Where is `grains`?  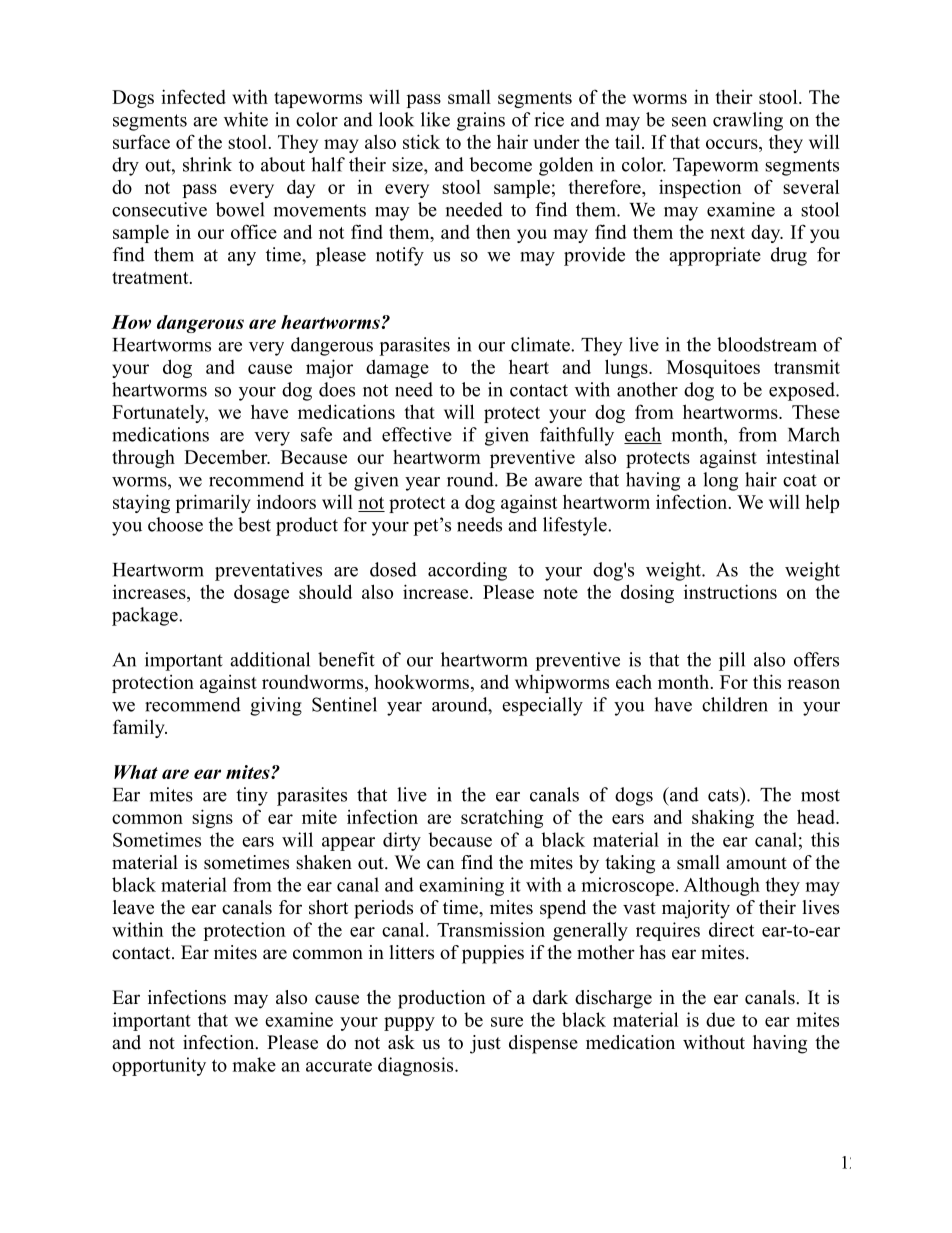
grains is located at coordinates (481, 121).
